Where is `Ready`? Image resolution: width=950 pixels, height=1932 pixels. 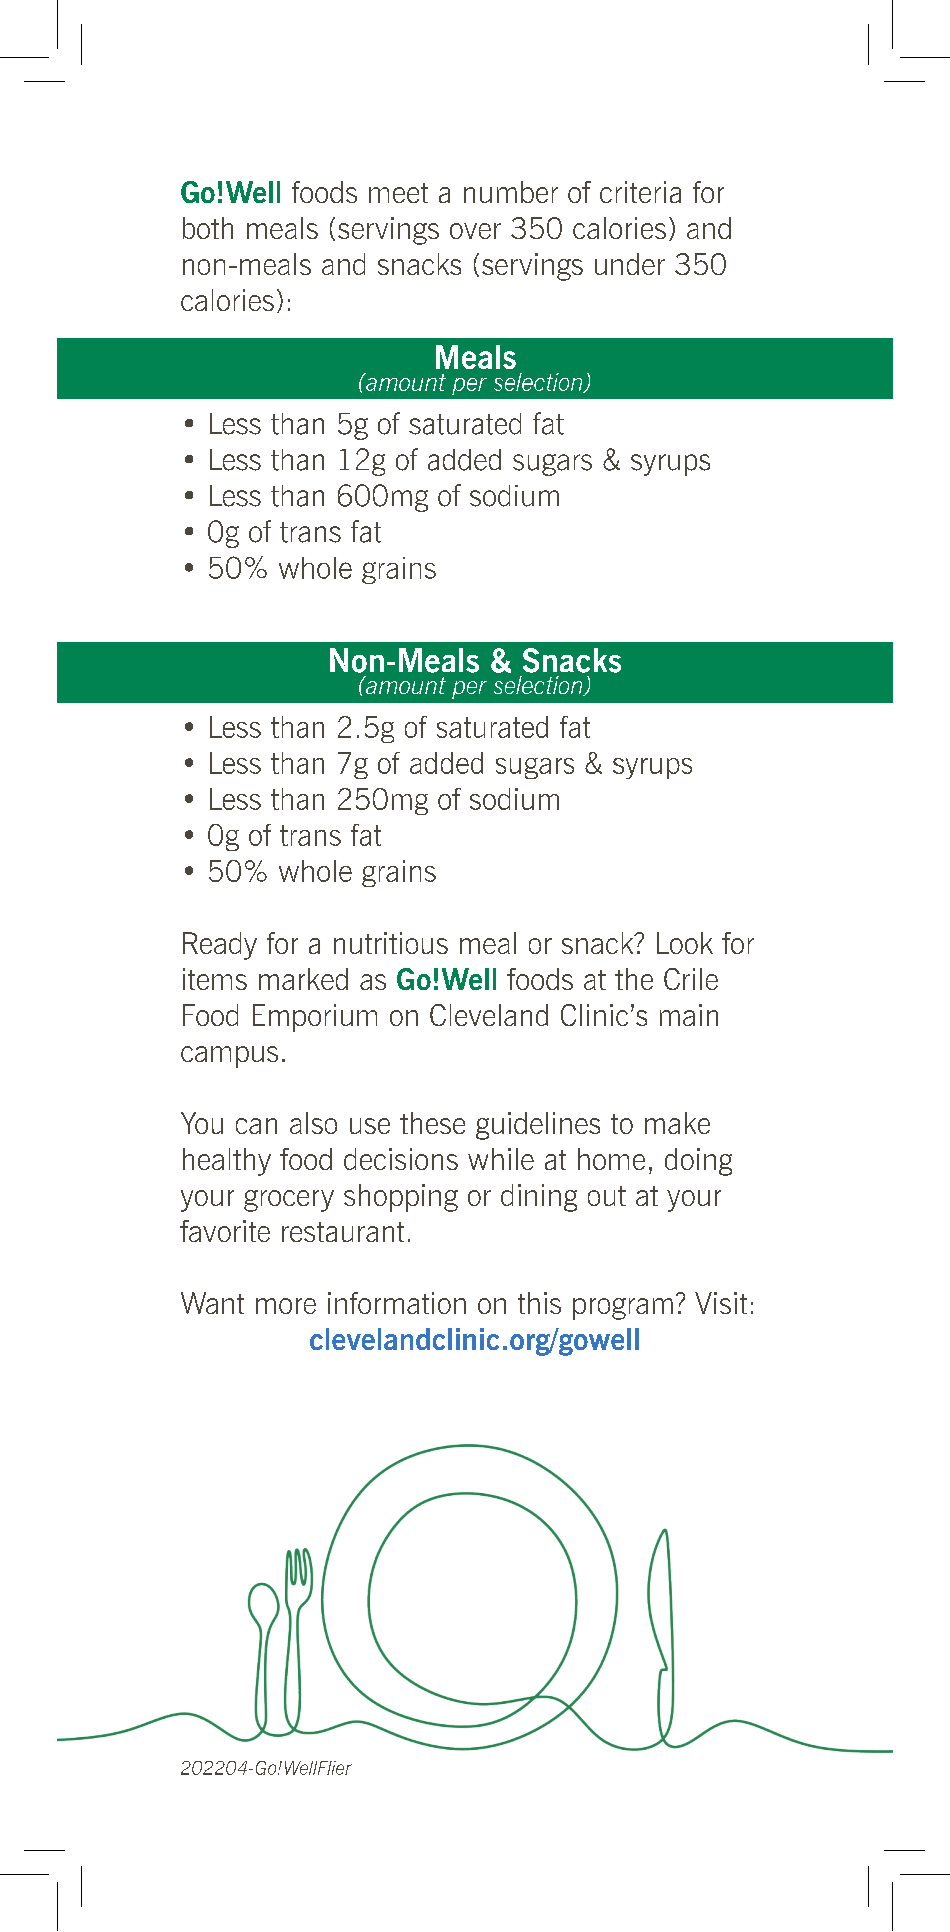
Ready is located at coordinates (220, 946).
